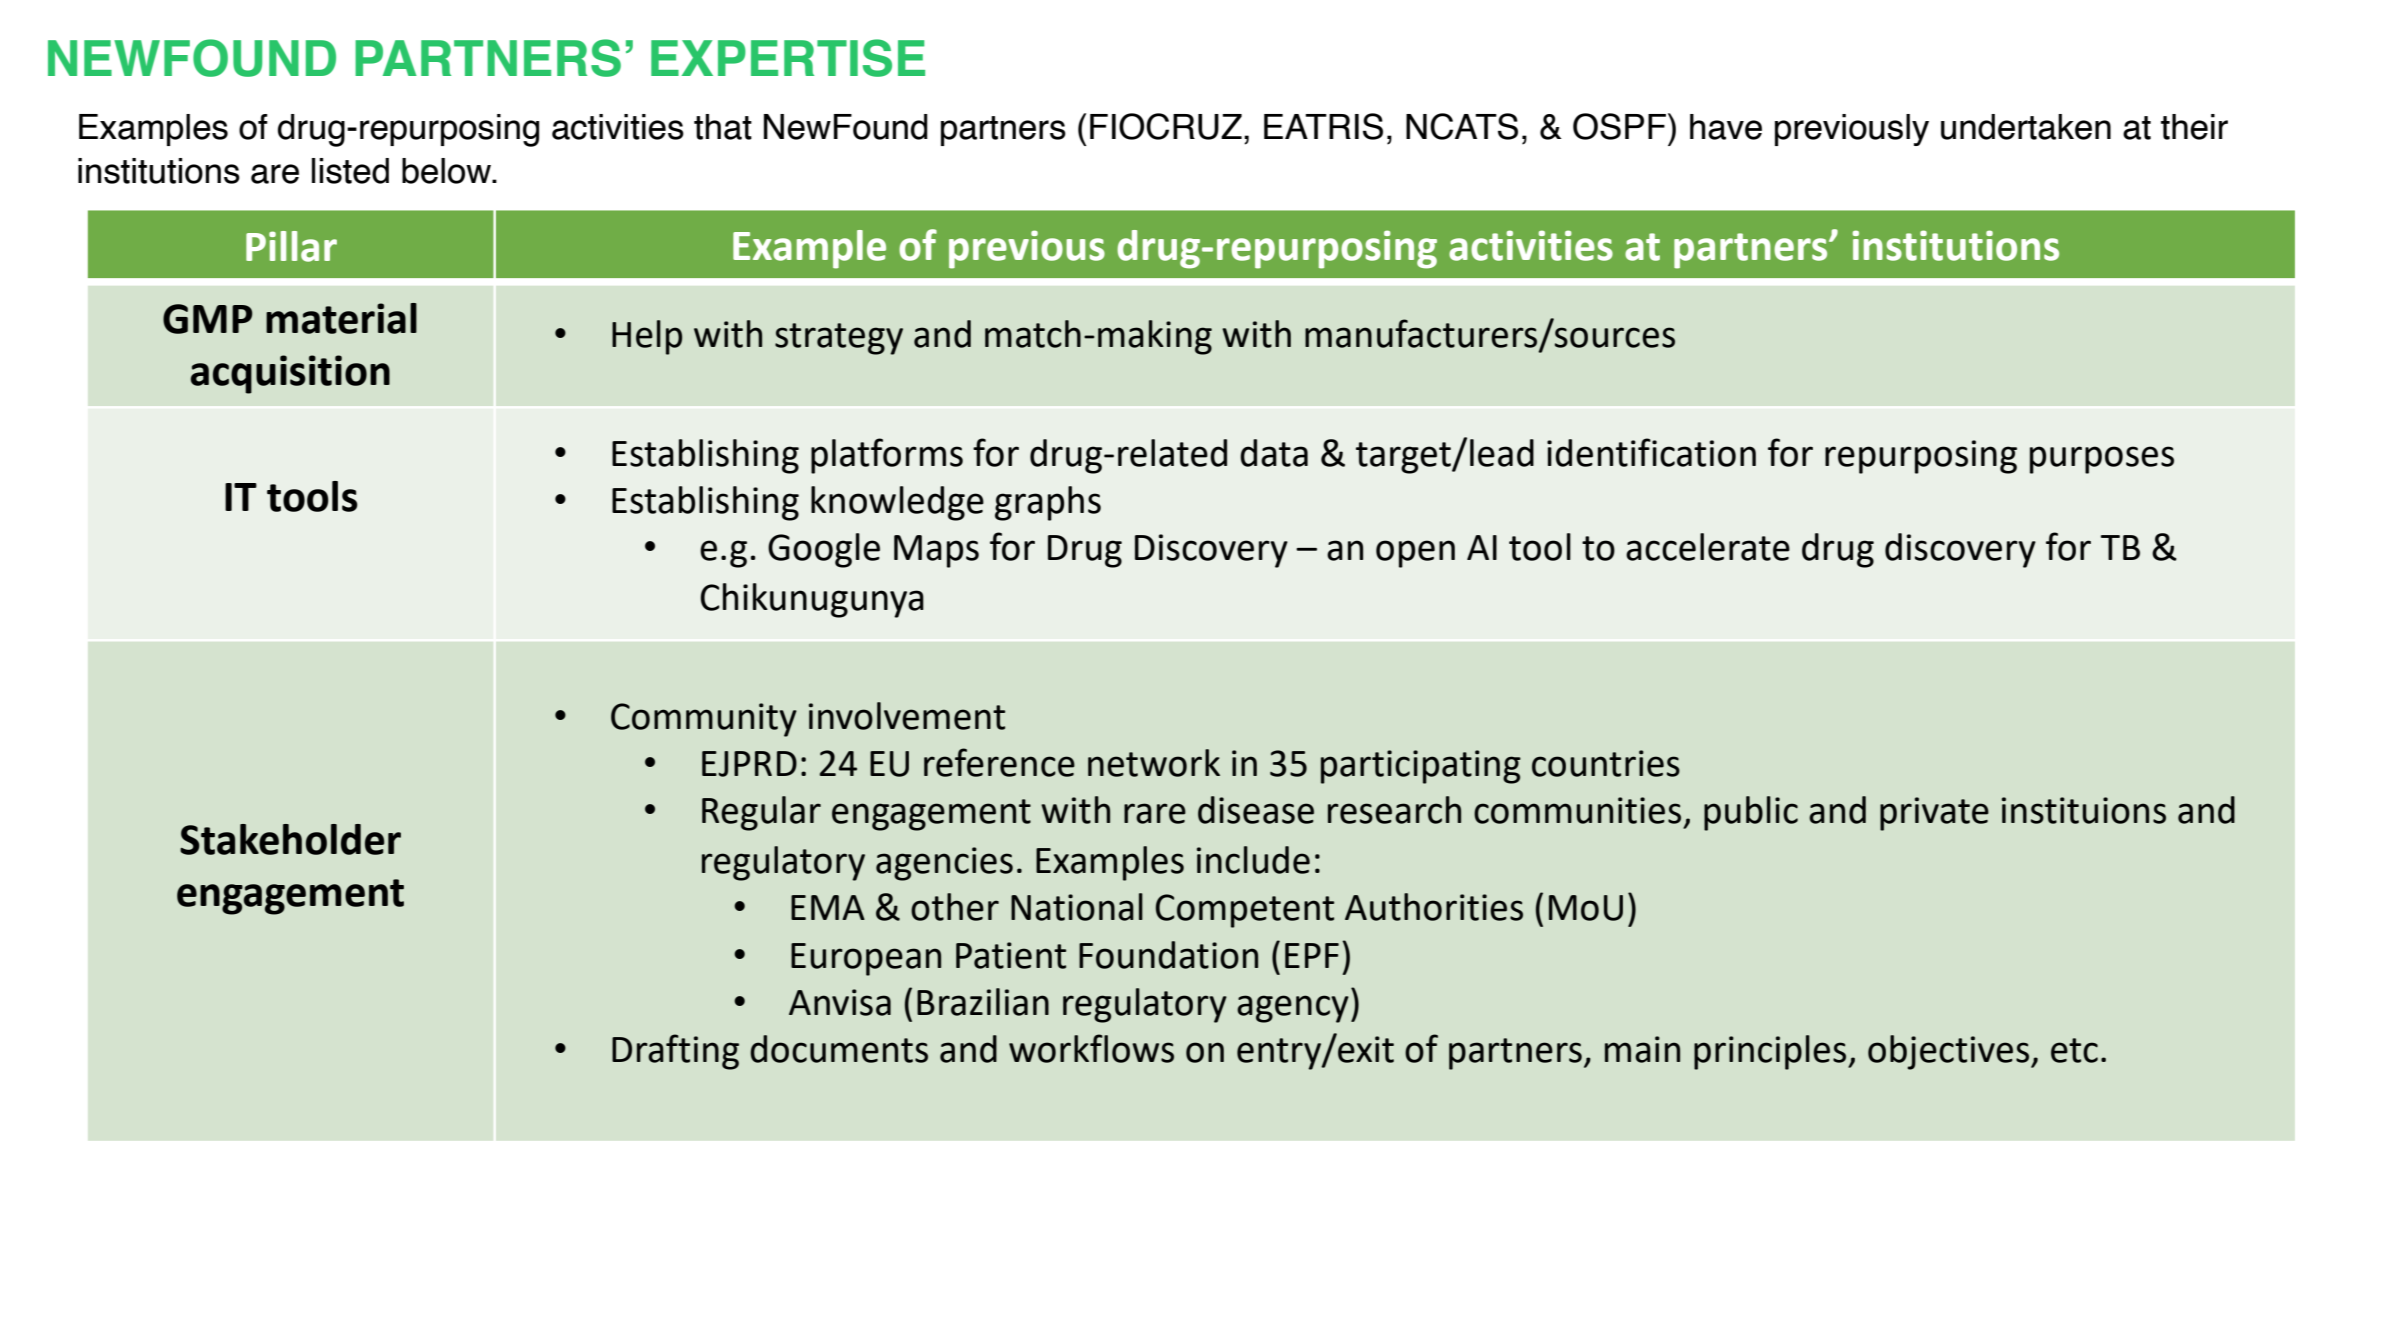  I want to click on that, so click(723, 127).
